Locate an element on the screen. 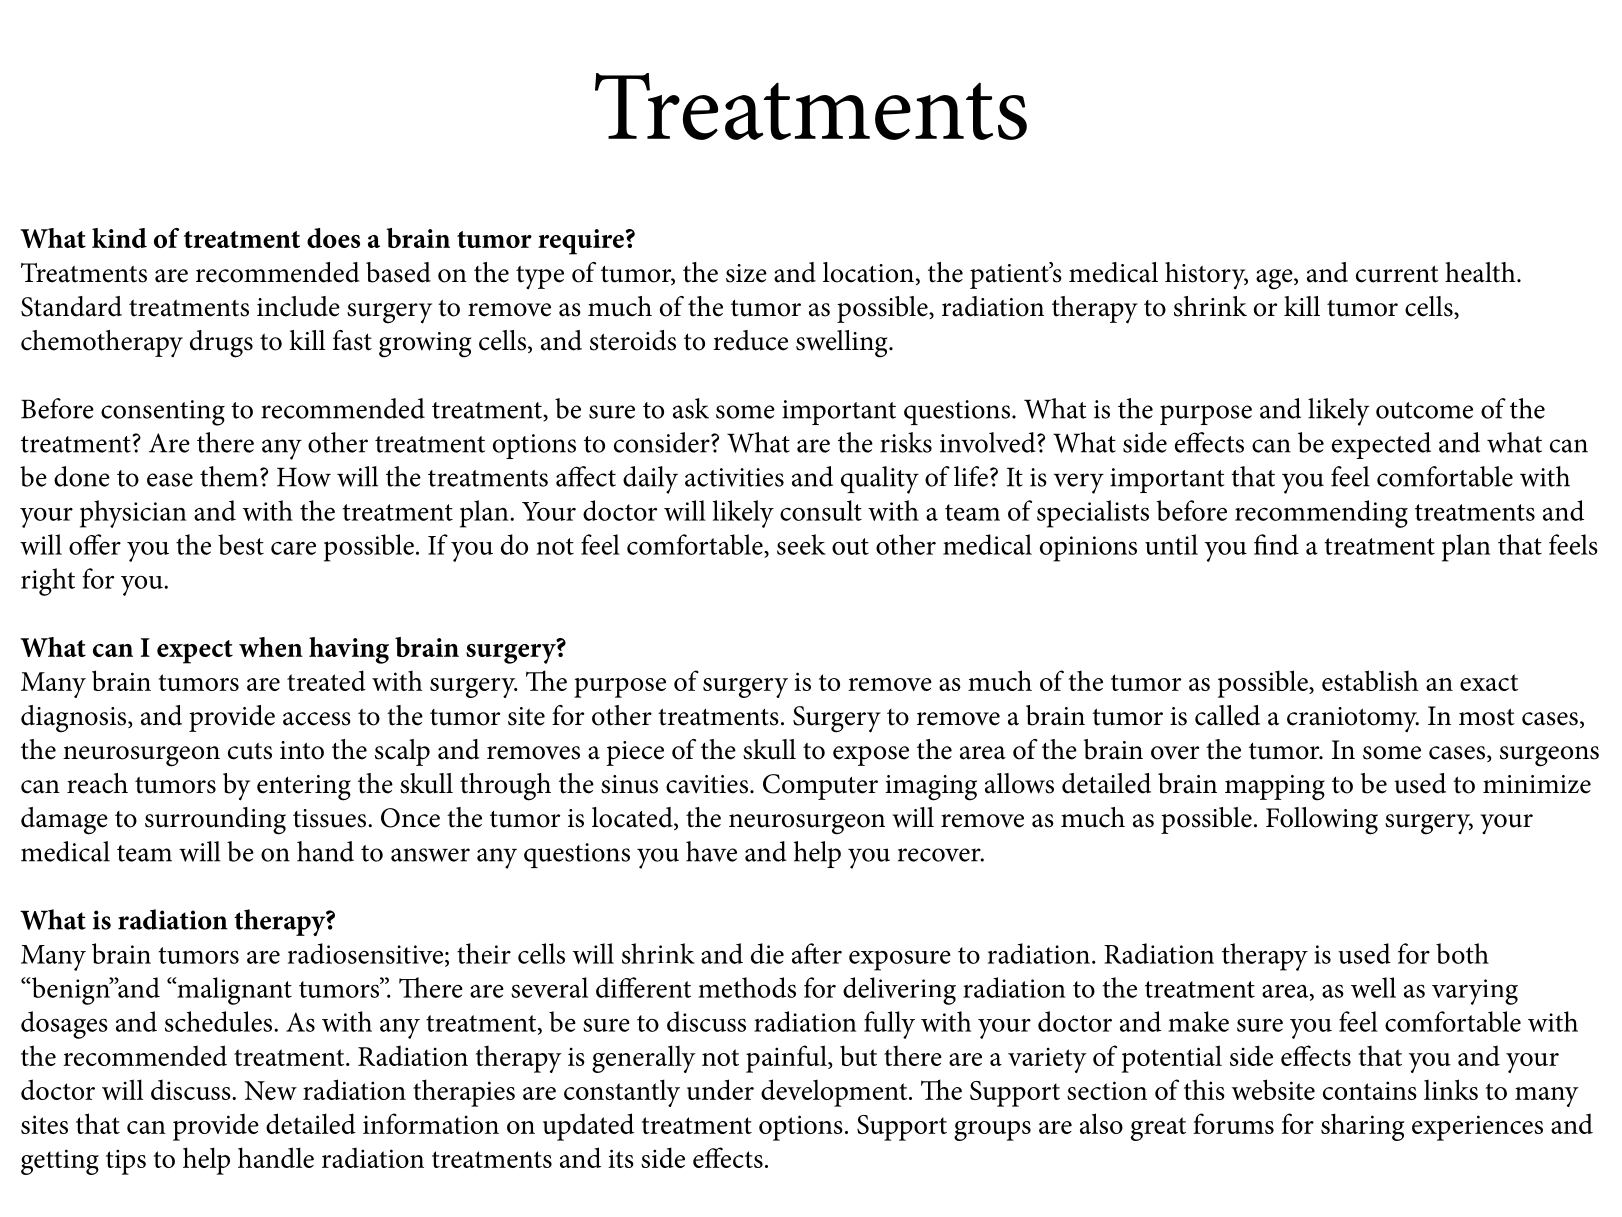 This screenshot has width=1622, height=1217. surrounding is located at coordinates (215, 821).
